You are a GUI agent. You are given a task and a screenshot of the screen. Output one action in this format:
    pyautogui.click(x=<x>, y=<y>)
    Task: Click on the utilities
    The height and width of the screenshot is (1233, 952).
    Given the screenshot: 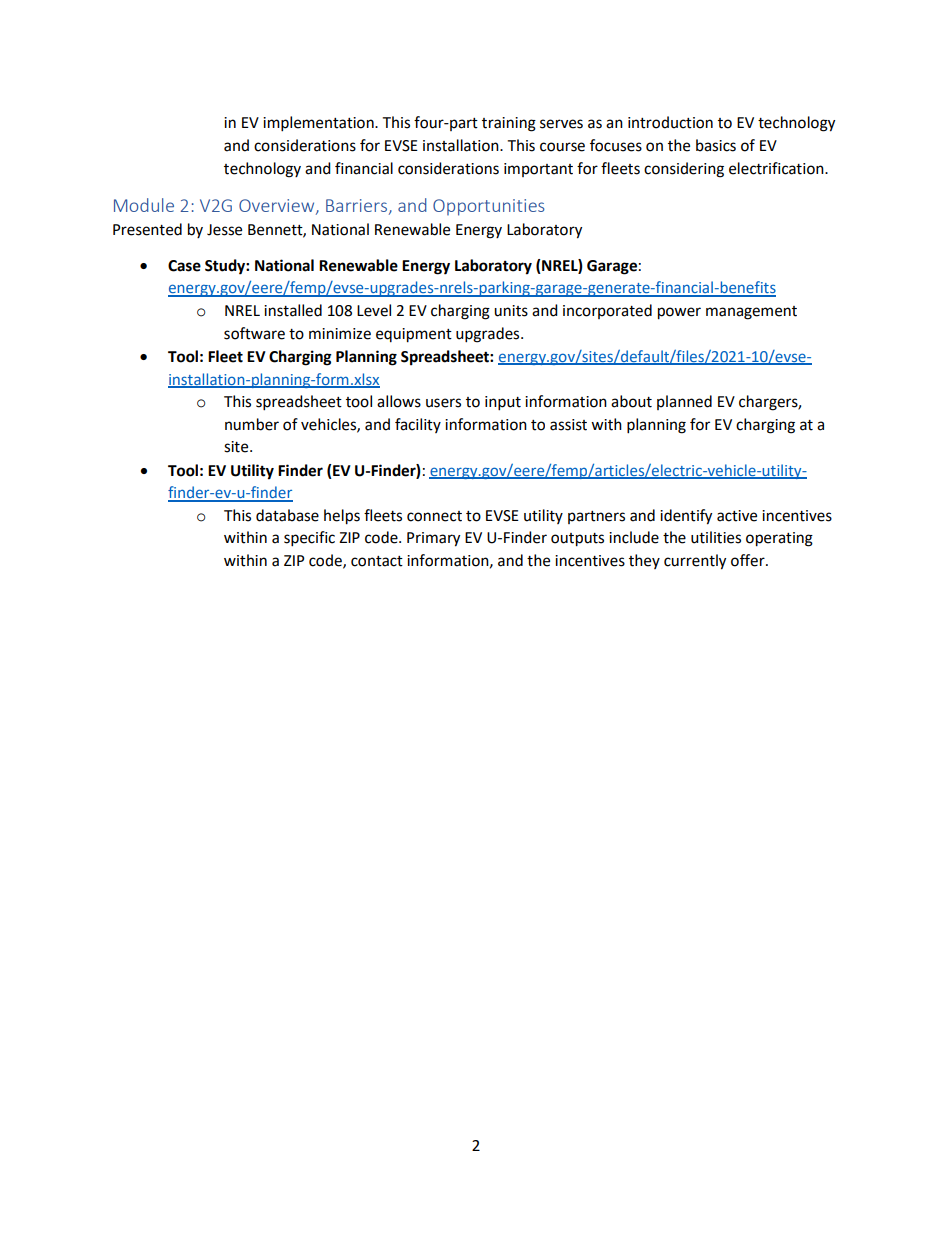 What is the action you would take?
    pyautogui.click(x=716, y=537)
